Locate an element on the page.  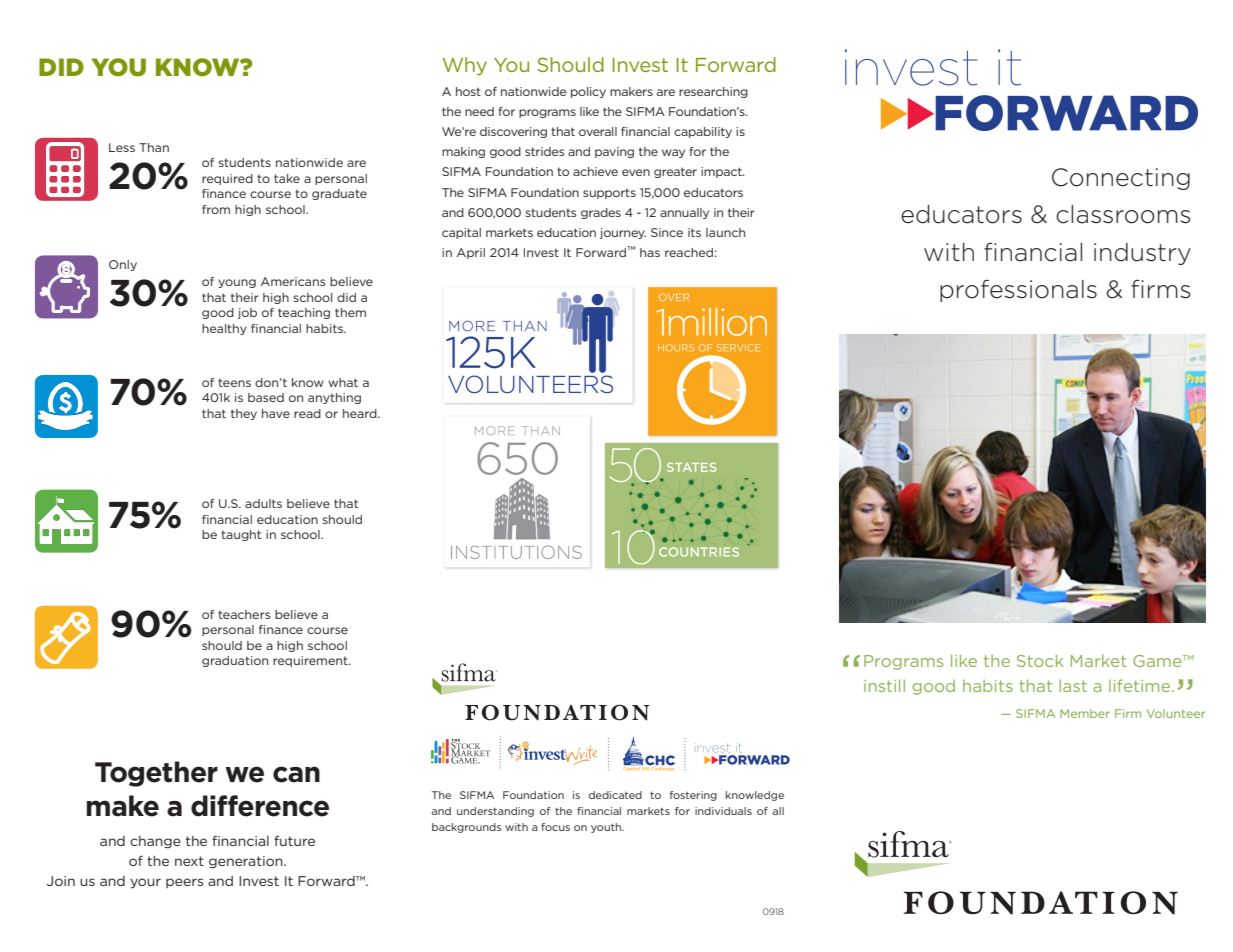
dedicated is located at coordinates (615, 795).
